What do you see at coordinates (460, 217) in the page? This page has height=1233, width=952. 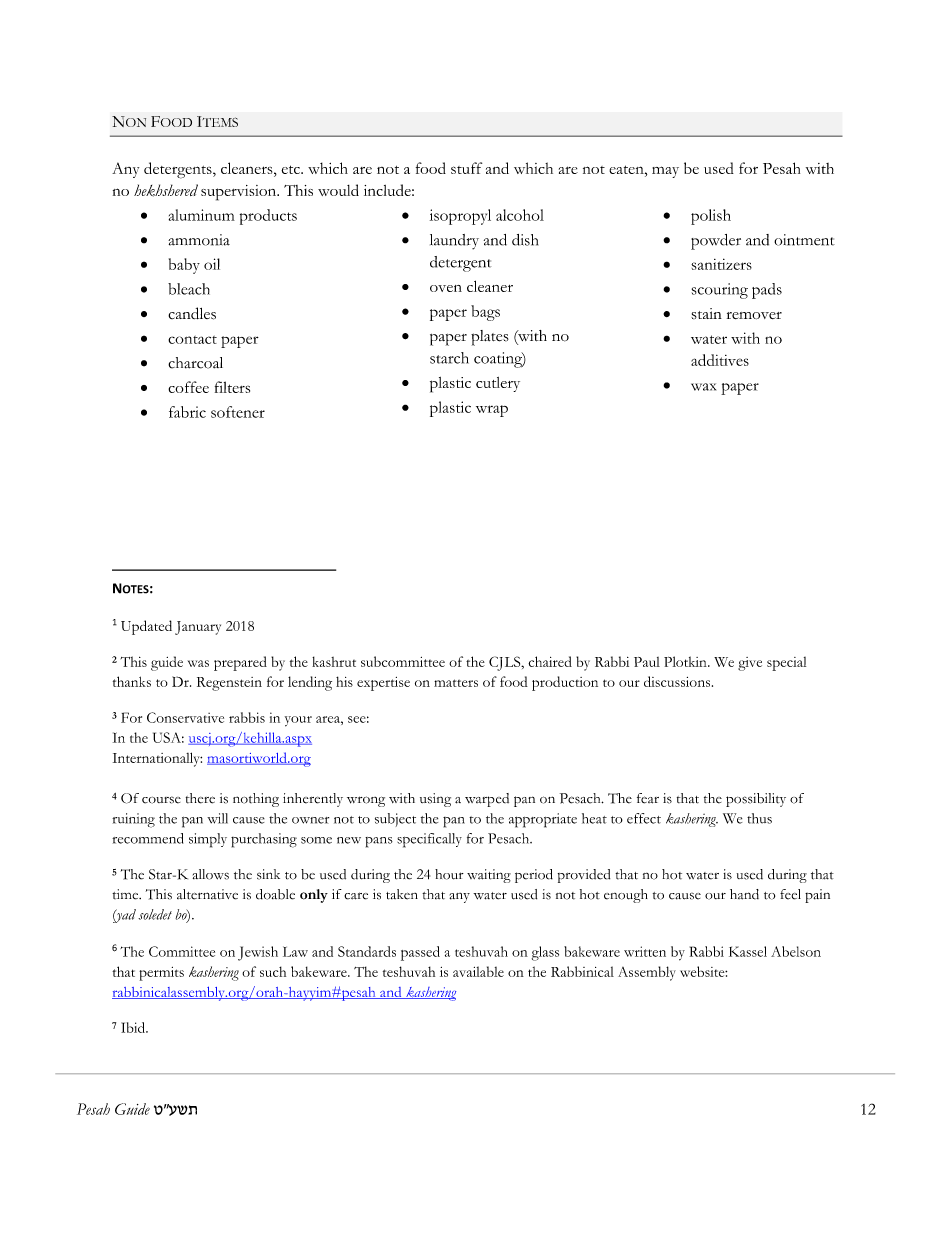 I see `isopropyl` at bounding box center [460, 217].
